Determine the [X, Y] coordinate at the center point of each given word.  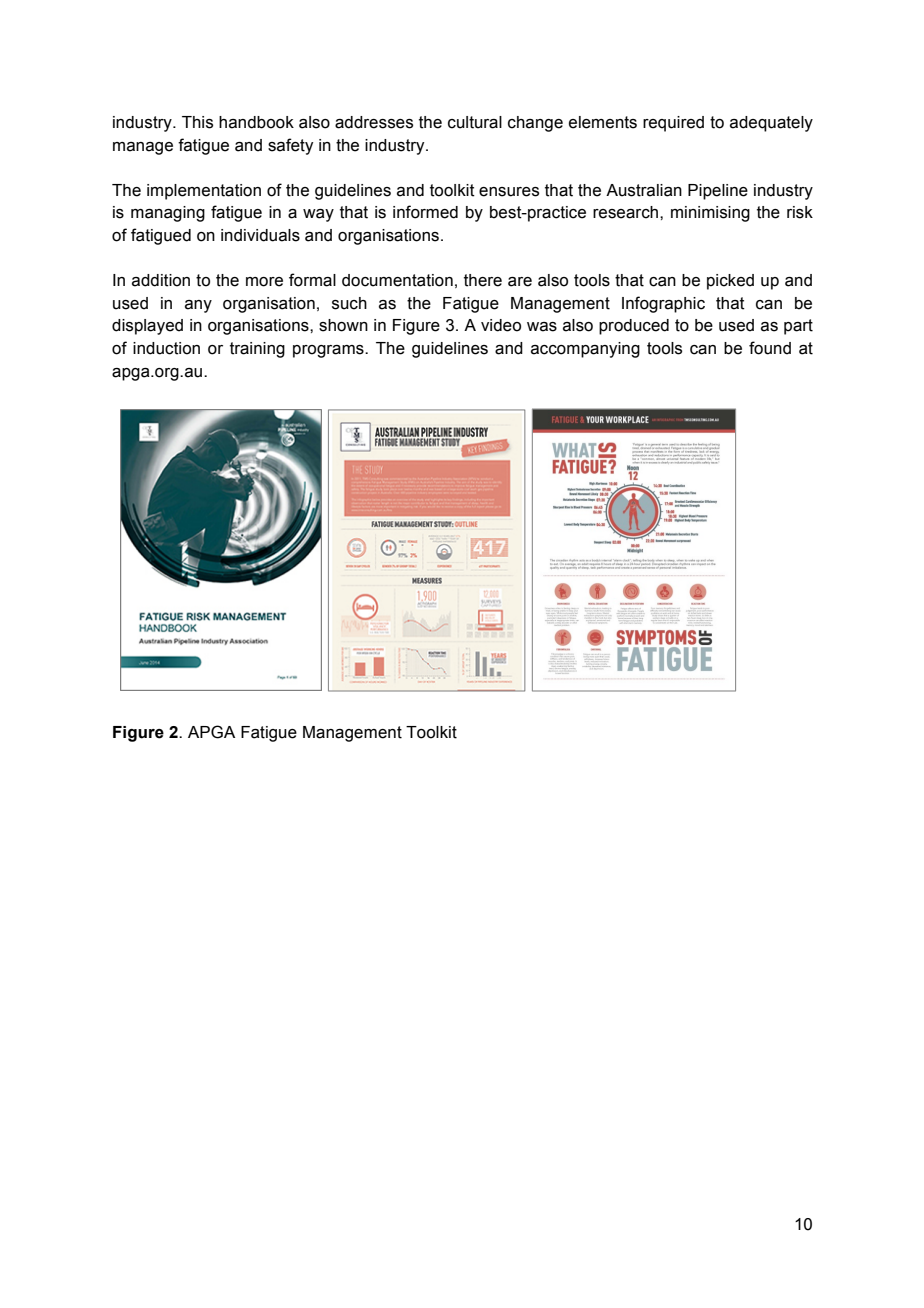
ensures [509, 192]
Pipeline [718, 192]
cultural [475, 122]
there [483, 280]
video [501, 325]
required [673, 124]
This [197, 122]
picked [730, 282]
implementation [204, 192]
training [257, 350]
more [264, 282]
